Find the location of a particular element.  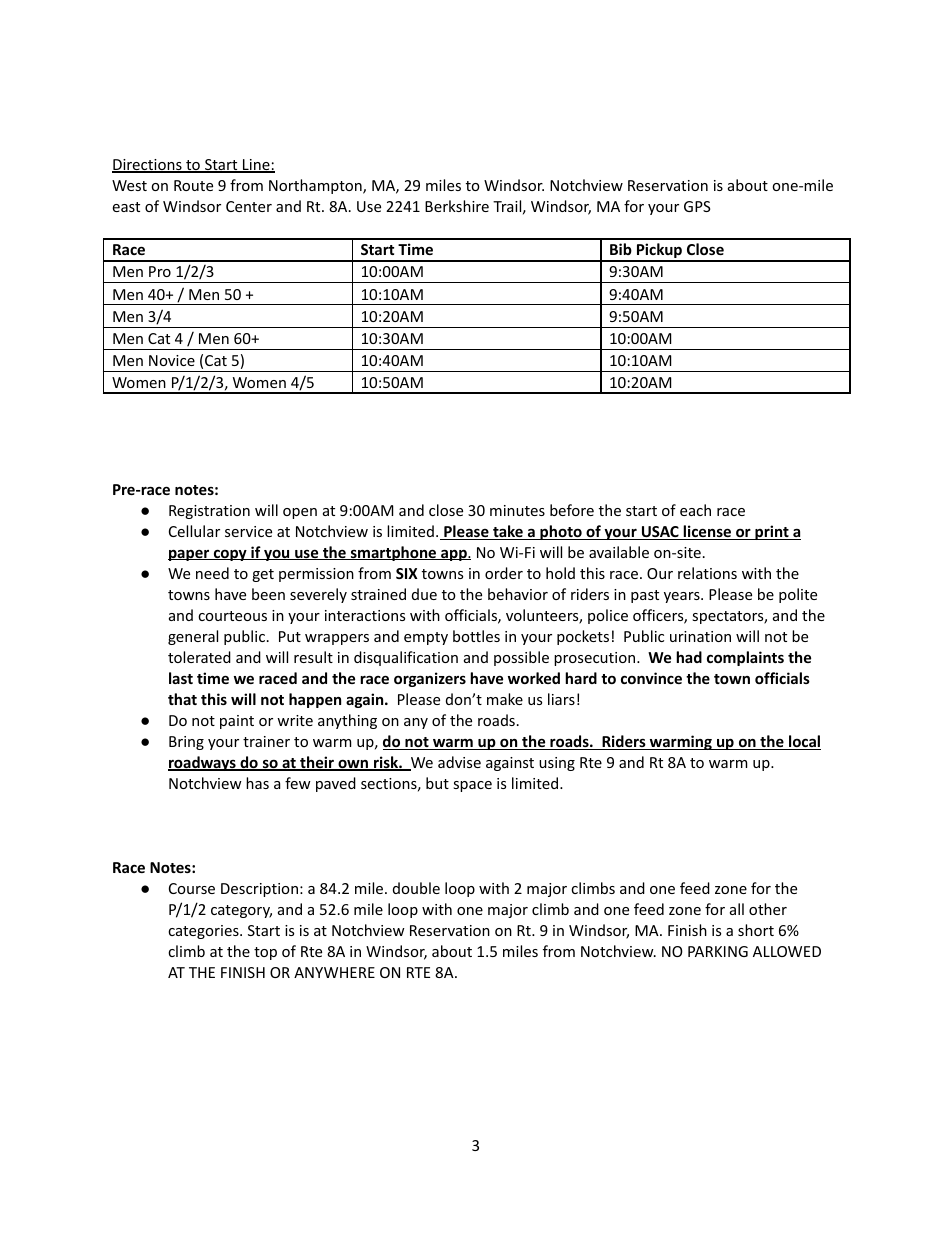

GPS is located at coordinates (697, 206).
